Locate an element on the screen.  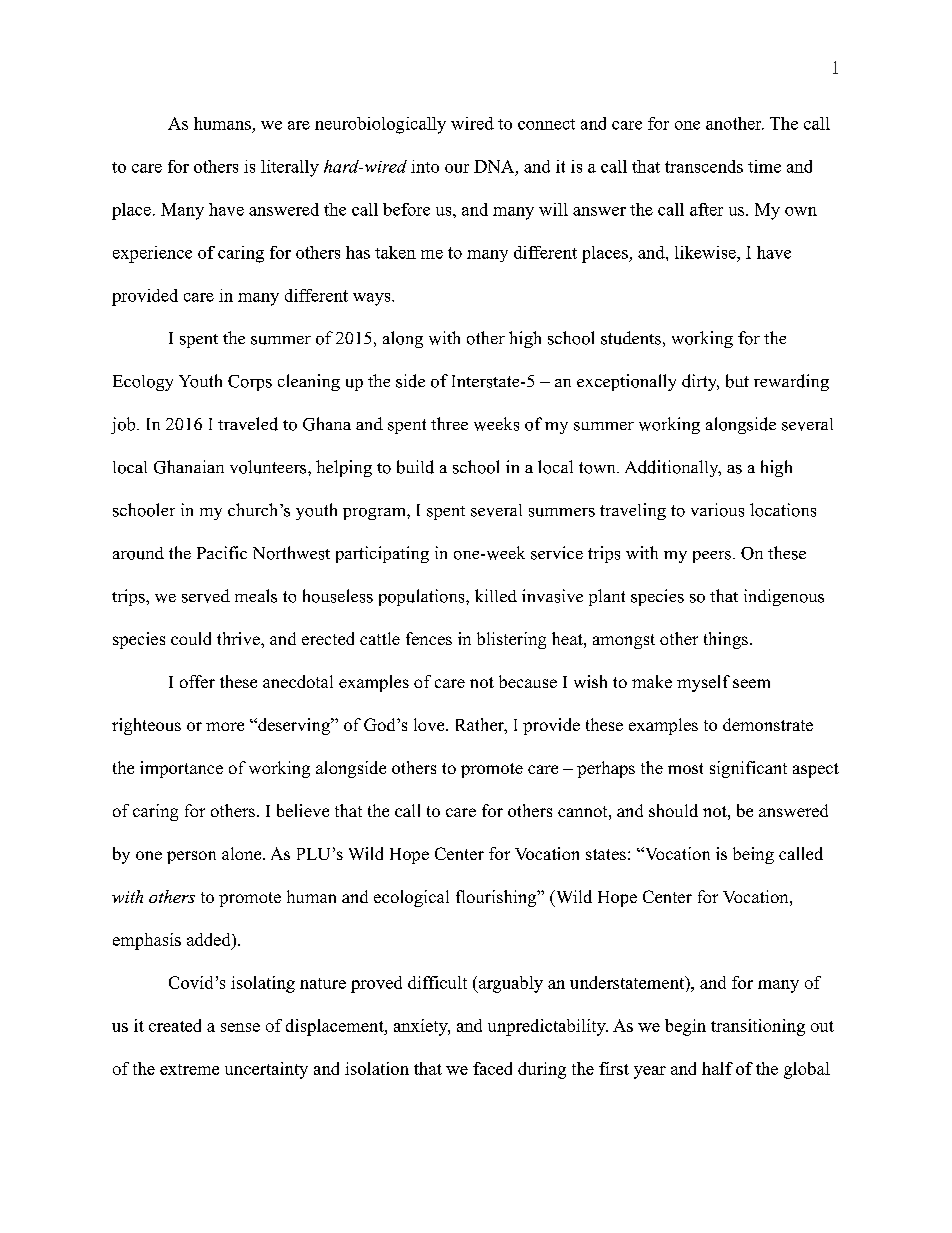
three is located at coordinates (449, 423).
